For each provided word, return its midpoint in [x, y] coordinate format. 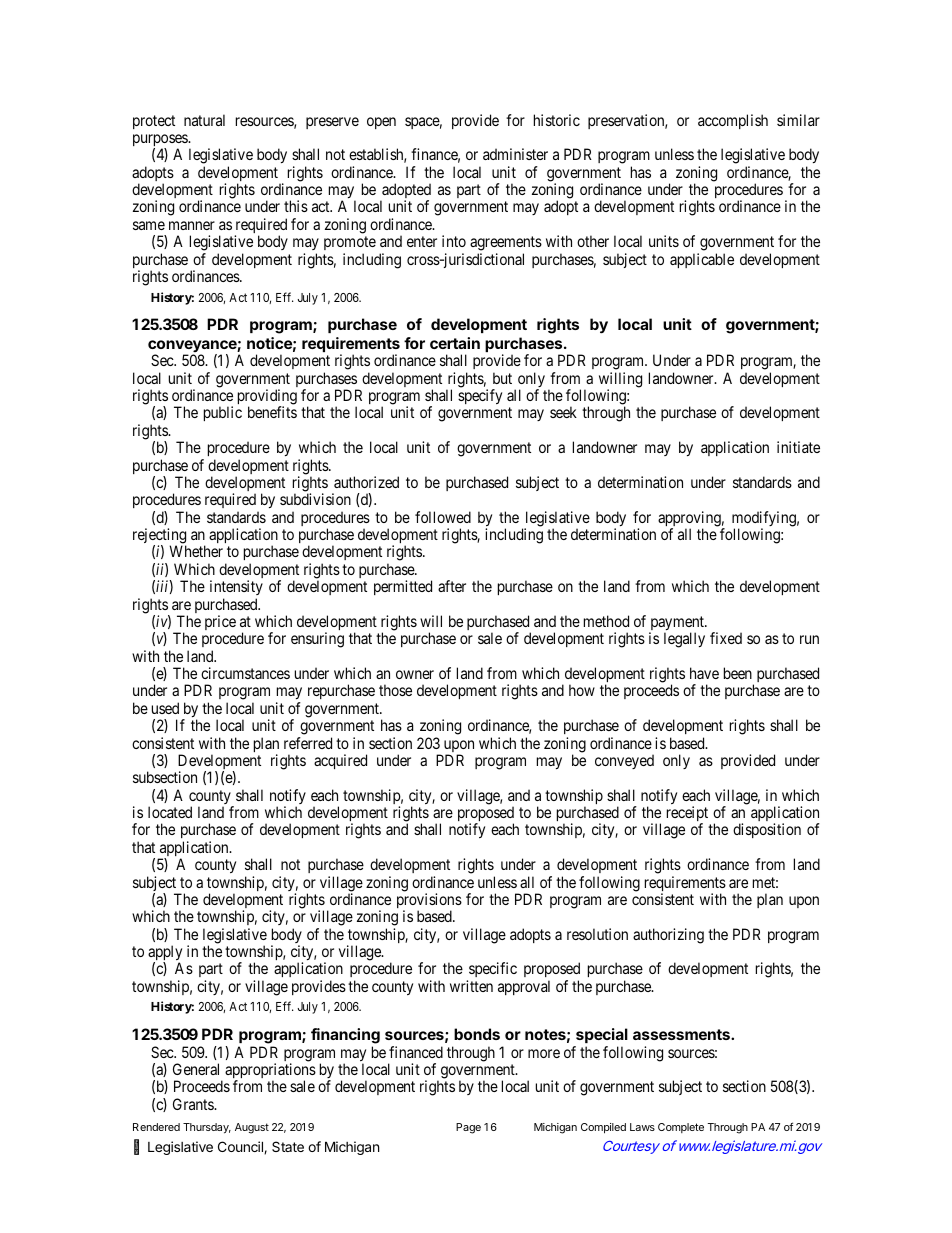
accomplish [733, 121]
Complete [681, 1128]
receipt [687, 815]
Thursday [207, 1128]
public [223, 413]
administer [515, 154]
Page [468, 1128]
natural [204, 120]
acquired [340, 761]
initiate [798, 447]
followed [443, 517]
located [170, 812]
